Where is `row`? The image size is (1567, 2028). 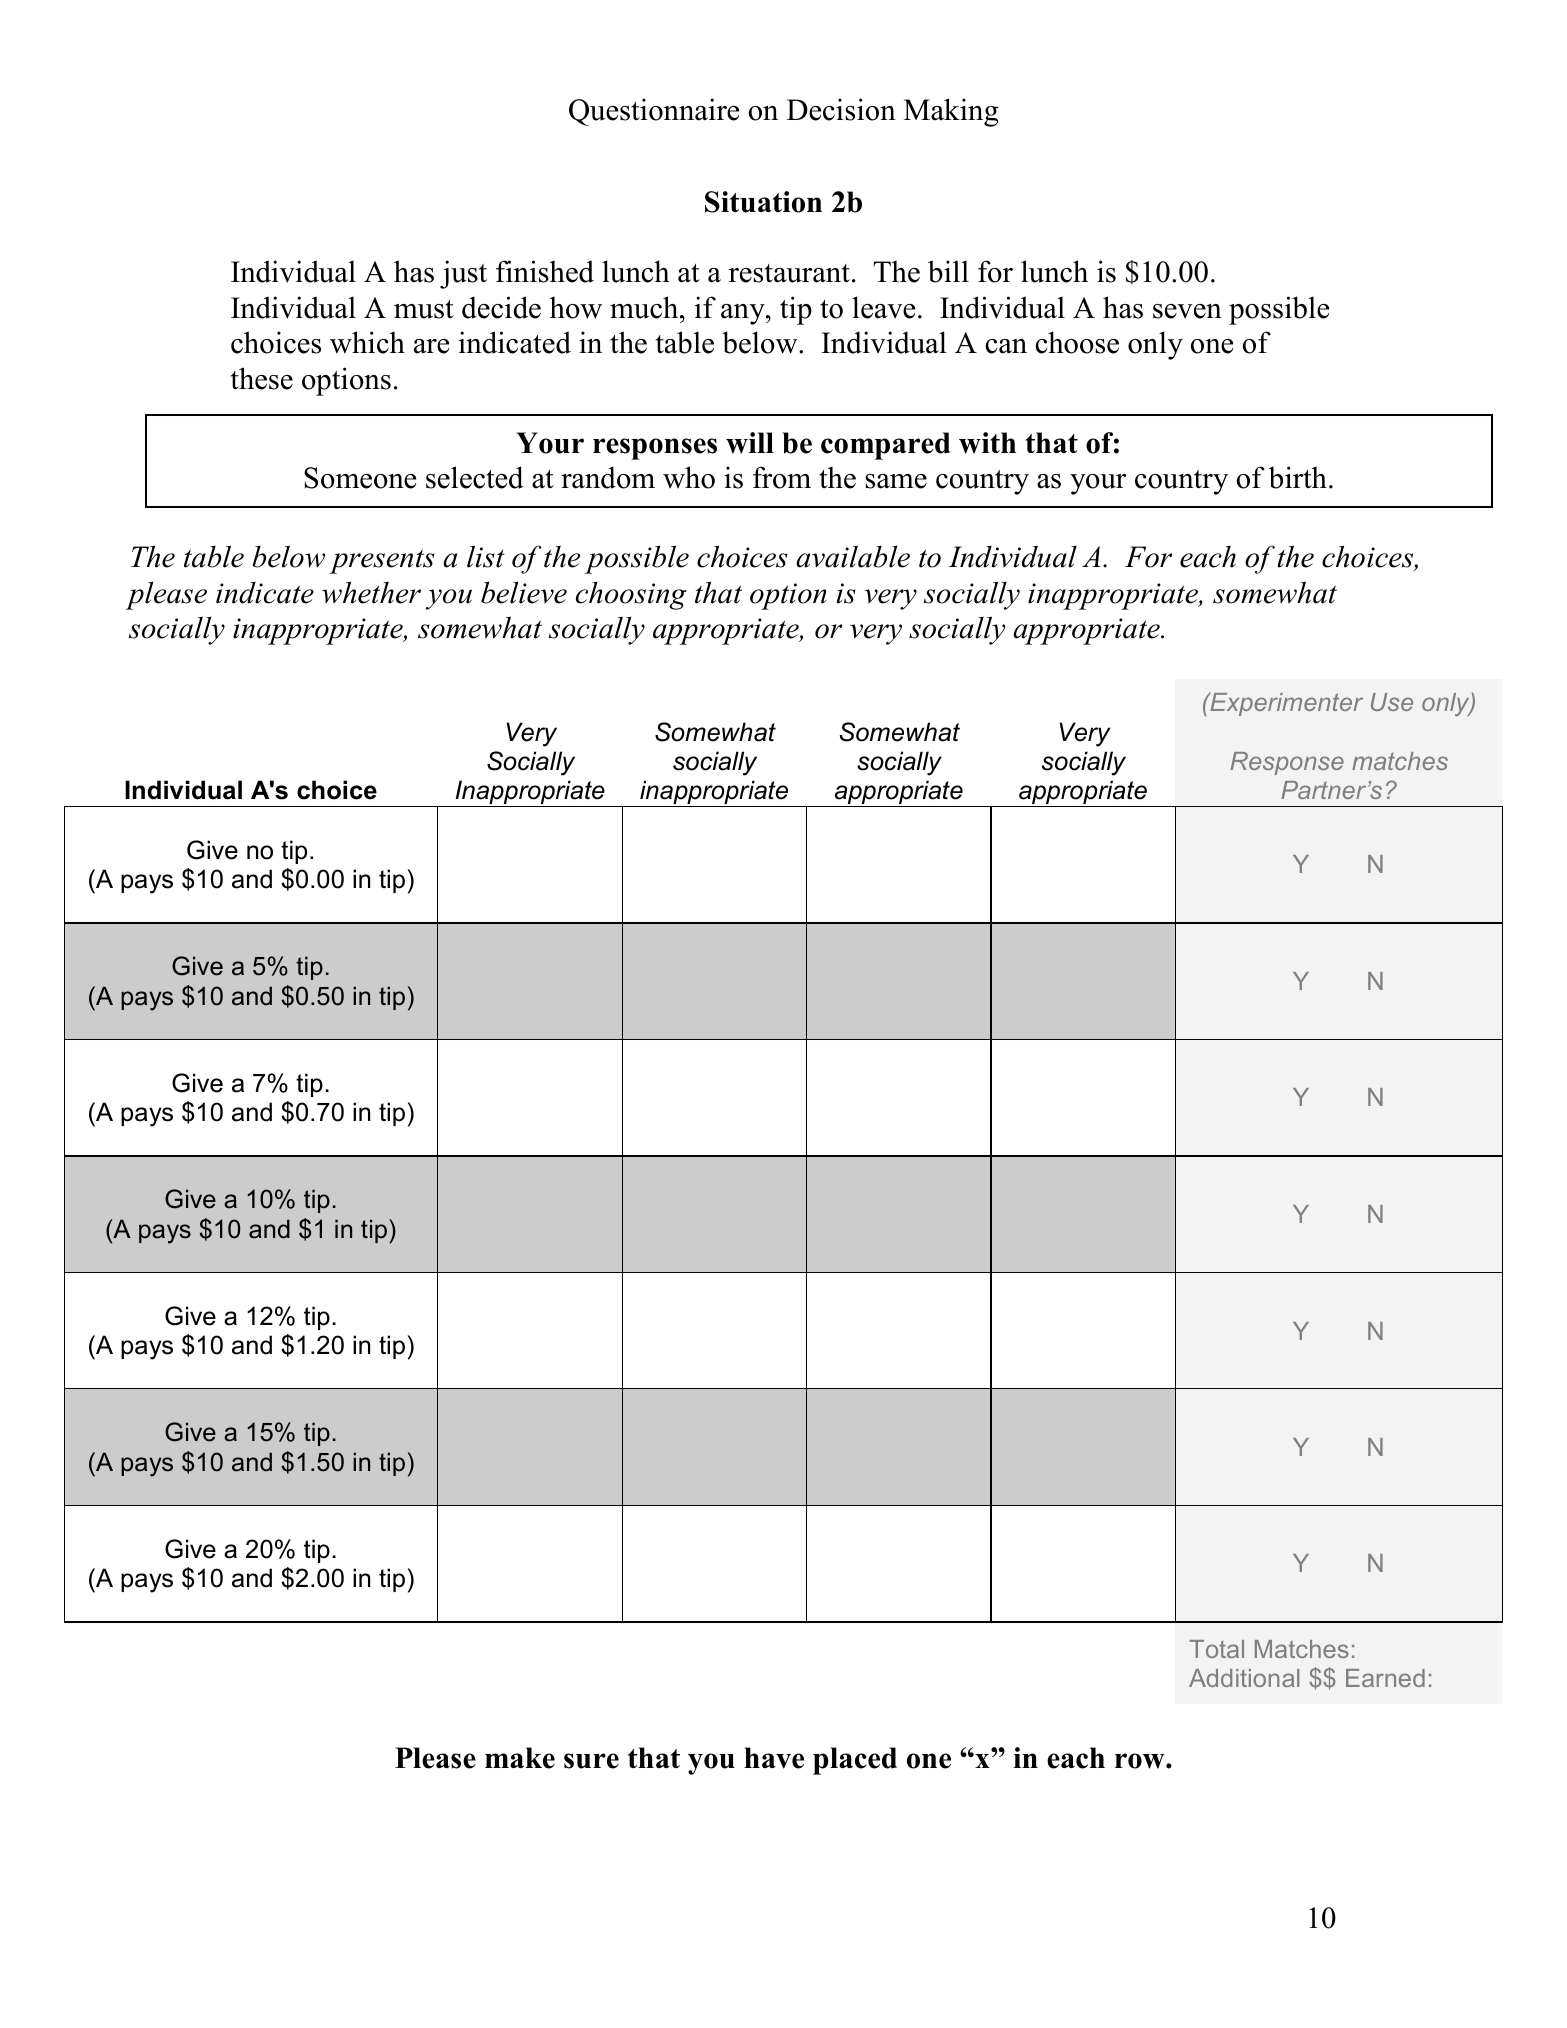
row is located at coordinates (1141, 1761).
